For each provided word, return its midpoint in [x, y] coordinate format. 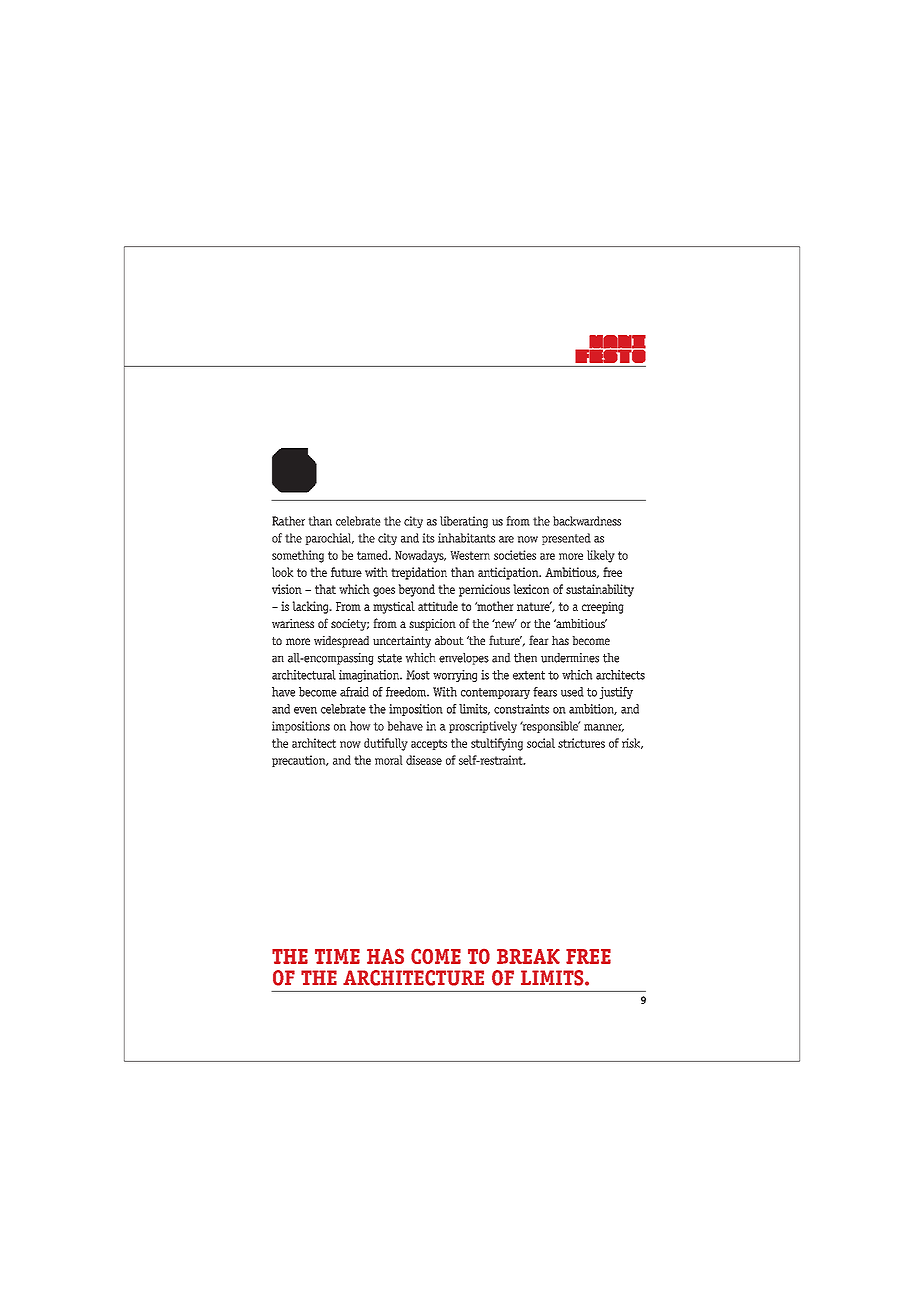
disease [424, 760]
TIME [337, 956]
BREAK [528, 956]
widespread [341, 642]
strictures [581, 743]
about [449, 640]
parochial [329, 539]
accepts [429, 744]
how [360, 726]
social [541, 743]
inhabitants [466, 538]
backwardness [587, 521]
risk [632, 743]
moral [389, 760]
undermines [570, 658]
